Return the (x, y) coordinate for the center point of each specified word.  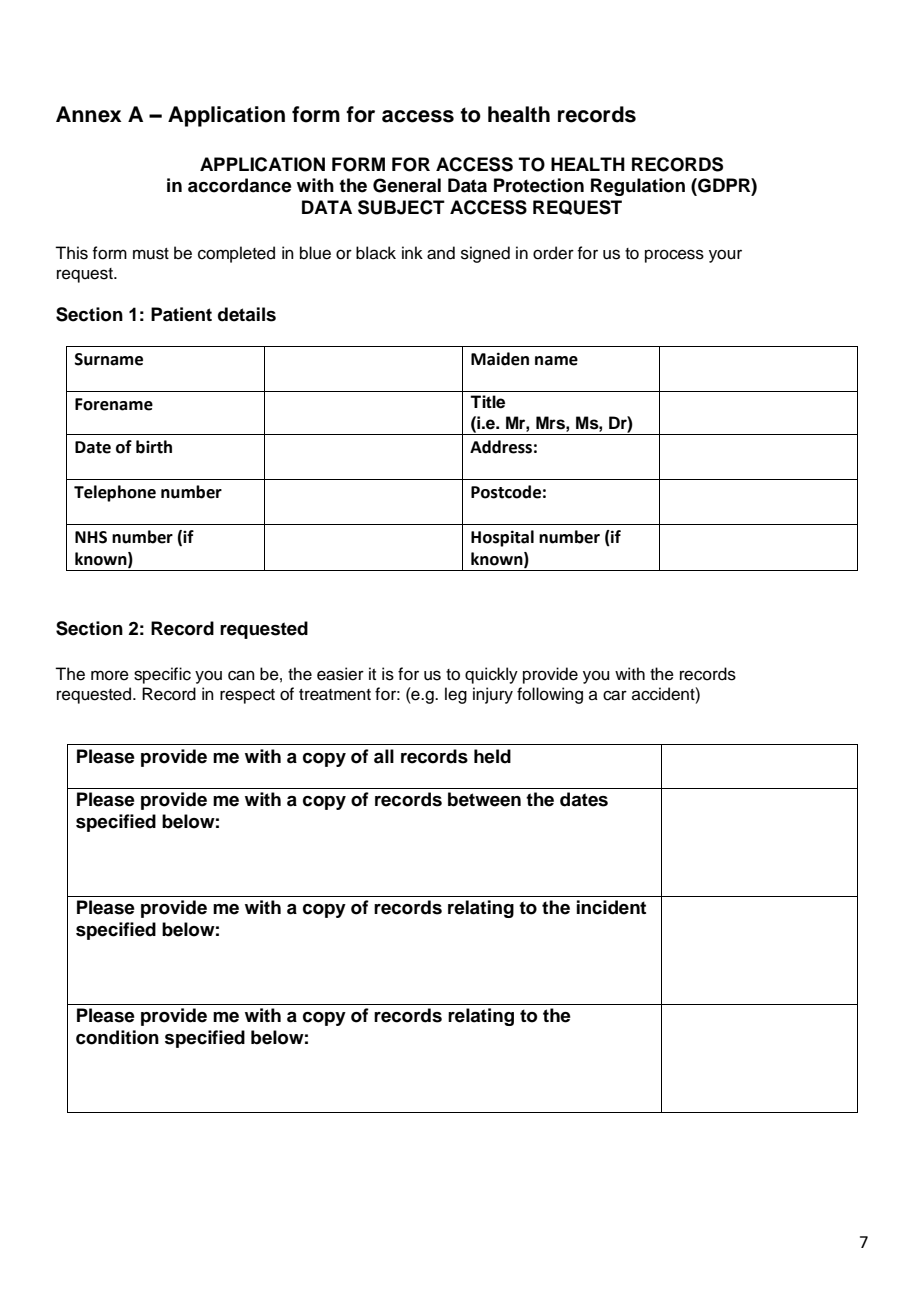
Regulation (638, 187)
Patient (181, 314)
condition (117, 1037)
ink (412, 252)
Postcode (506, 492)
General (407, 185)
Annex (89, 114)
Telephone (115, 493)
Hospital (502, 538)
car (615, 695)
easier (340, 674)
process (674, 256)
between (484, 799)
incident (611, 907)
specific (162, 675)
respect (247, 696)
